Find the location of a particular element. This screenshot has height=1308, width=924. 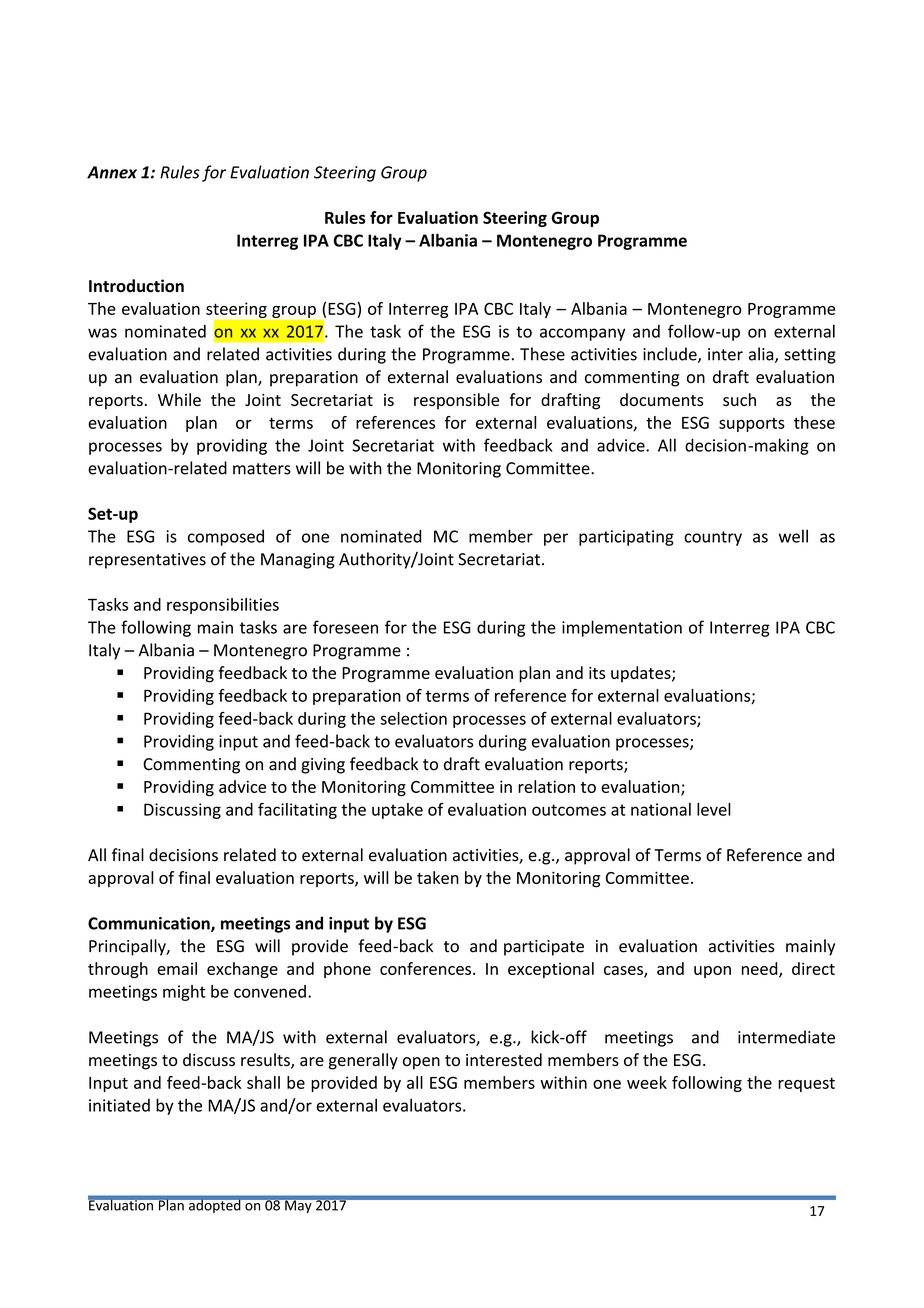

request is located at coordinates (806, 1085).
